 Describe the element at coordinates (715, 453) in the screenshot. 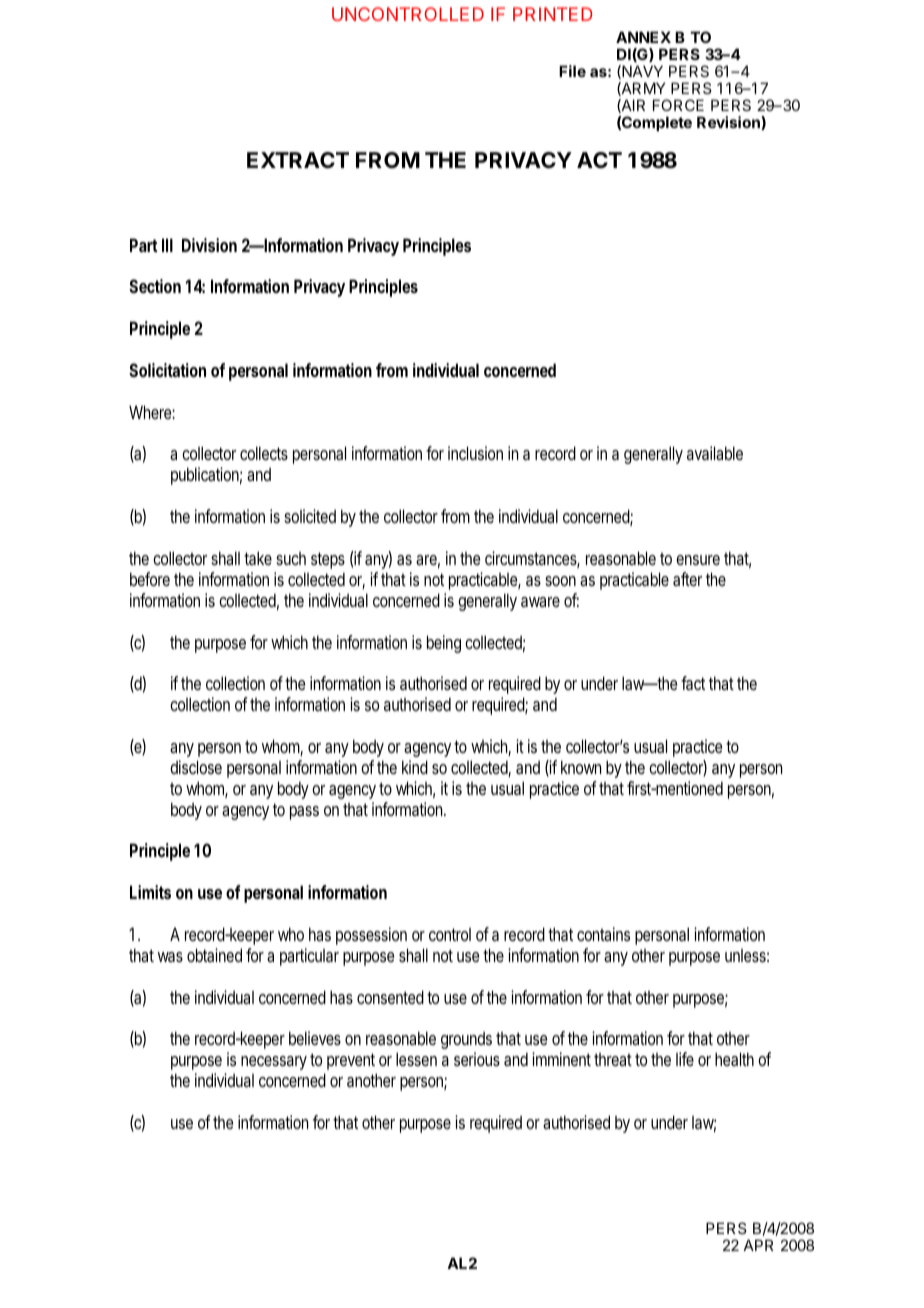

I see `available` at that location.
